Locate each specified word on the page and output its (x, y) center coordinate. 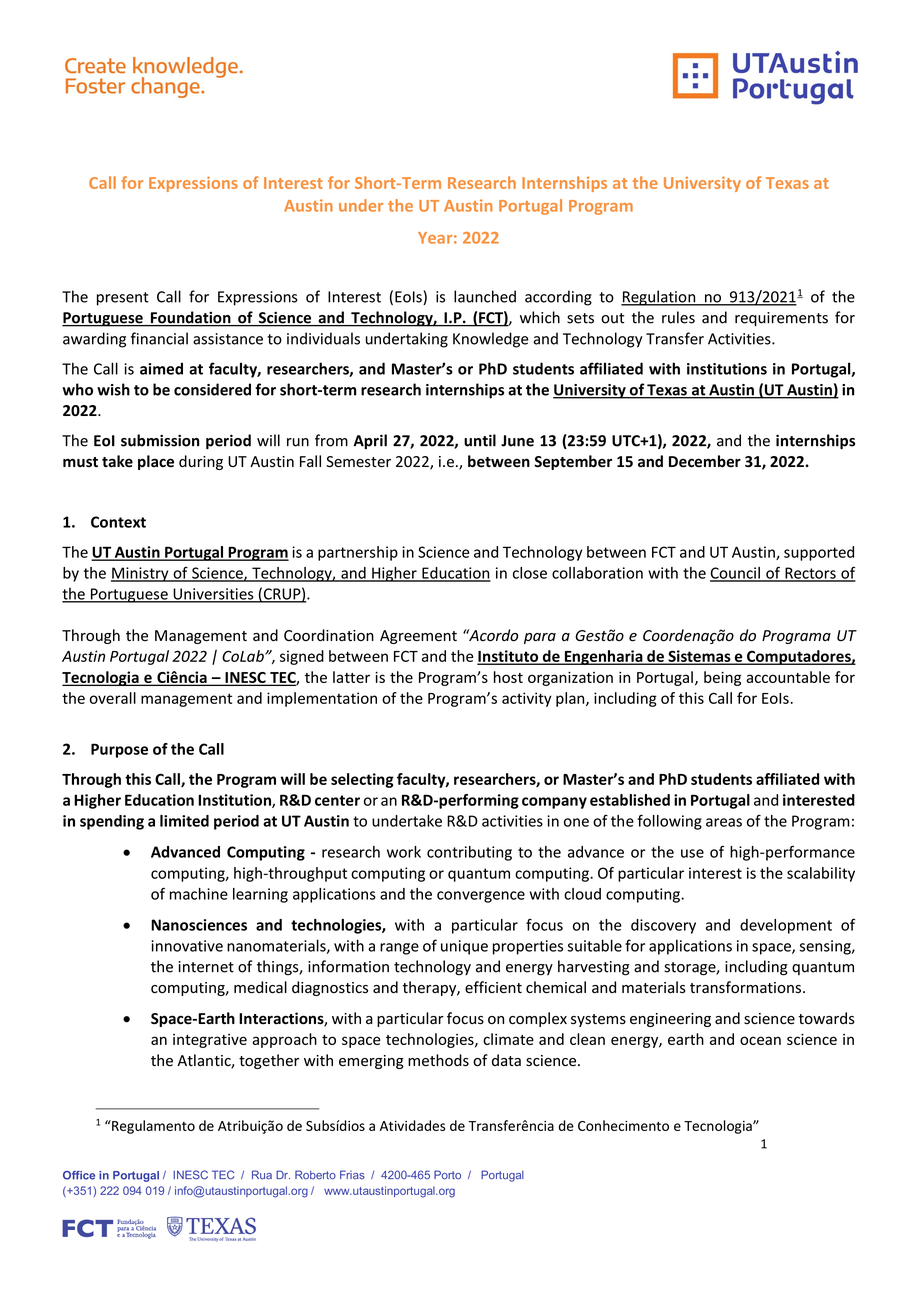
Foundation (190, 318)
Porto (447, 1175)
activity (527, 699)
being (722, 678)
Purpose (119, 750)
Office (79, 1175)
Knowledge (491, 340)
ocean (760, 1040)
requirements (781, 319)
